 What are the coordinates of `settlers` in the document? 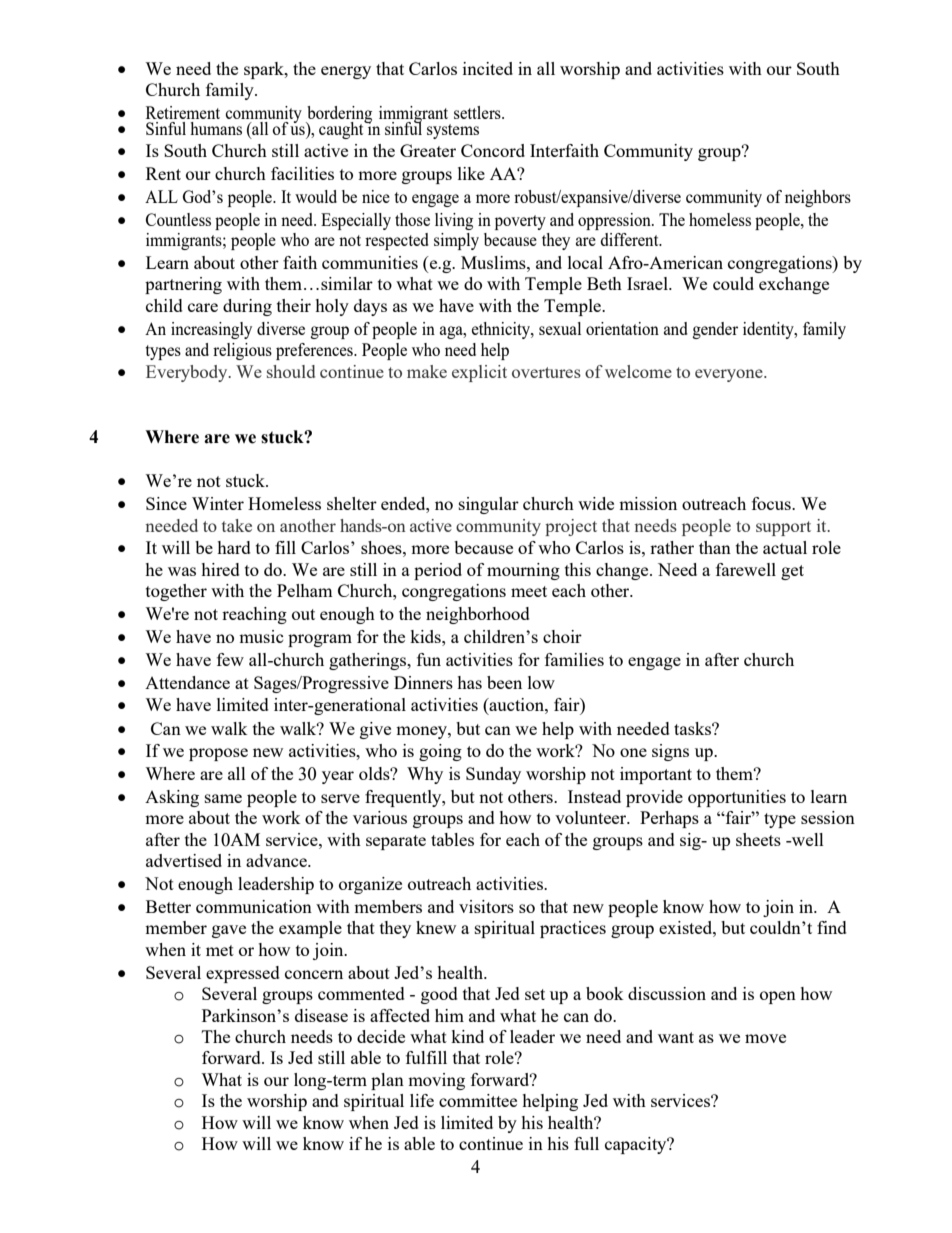 It's located at (478, 112).
